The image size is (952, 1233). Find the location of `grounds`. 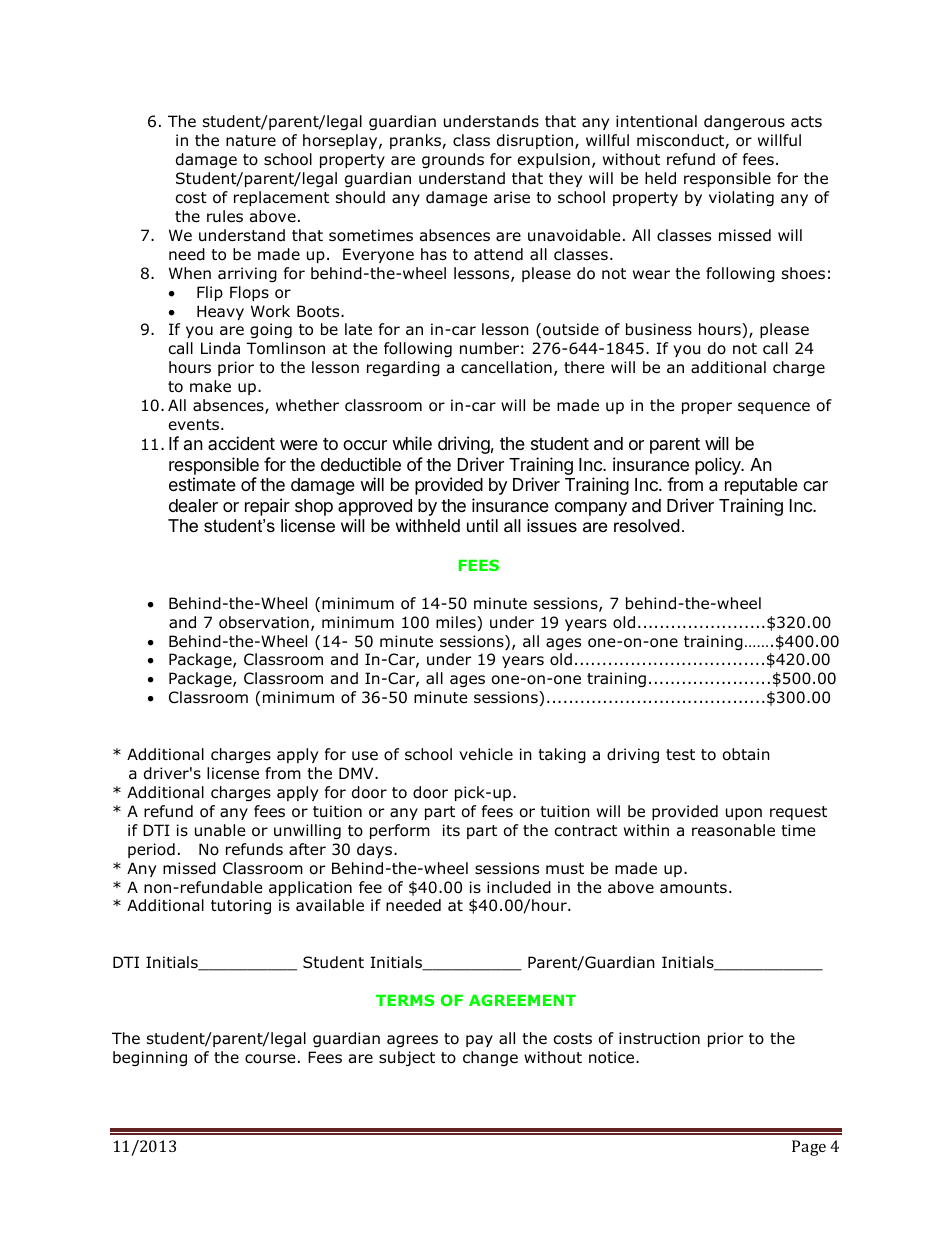

grounds is located at coordinates (453, 160).
